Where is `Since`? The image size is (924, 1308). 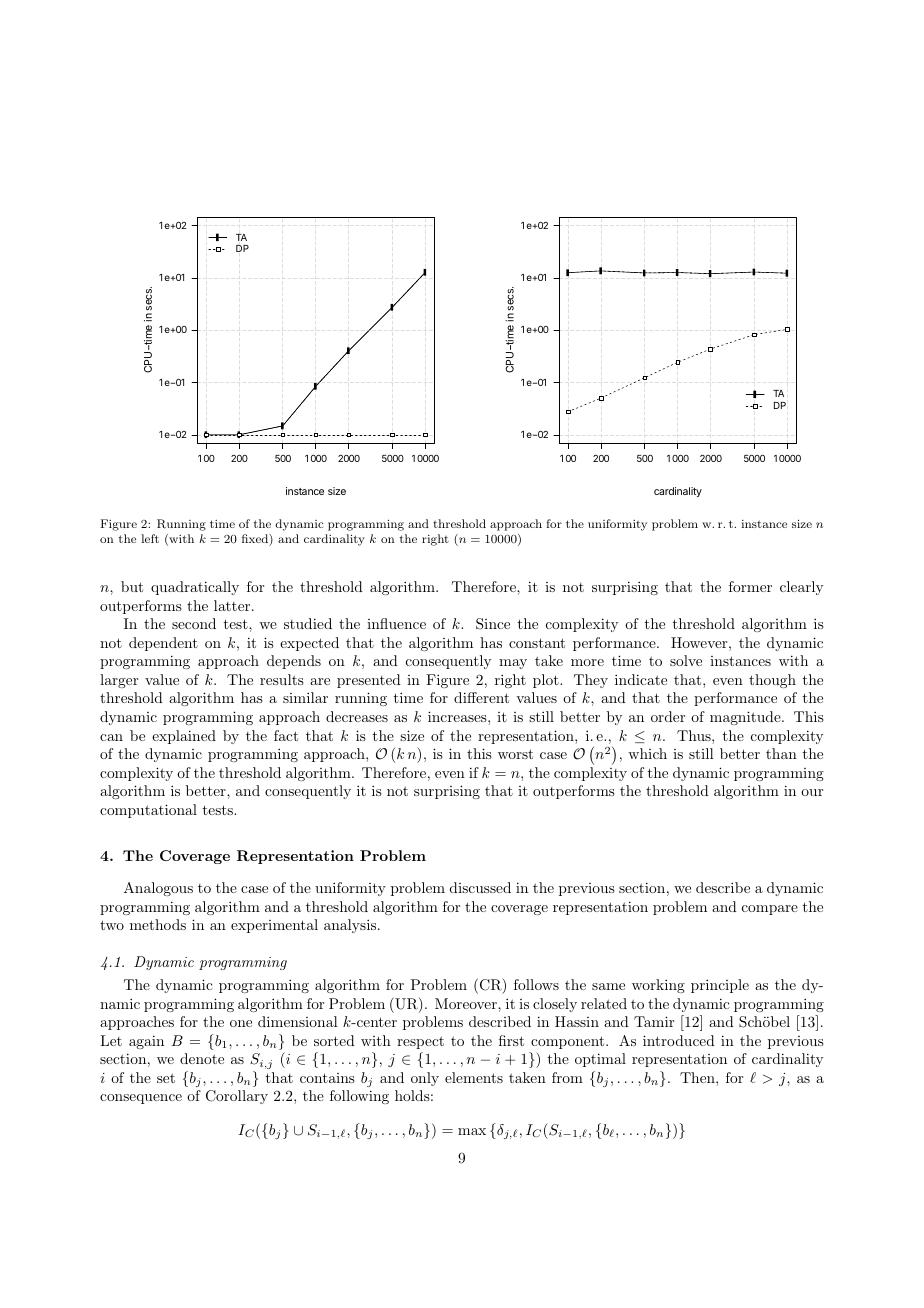 Since is located at coordinates (493, 624).
